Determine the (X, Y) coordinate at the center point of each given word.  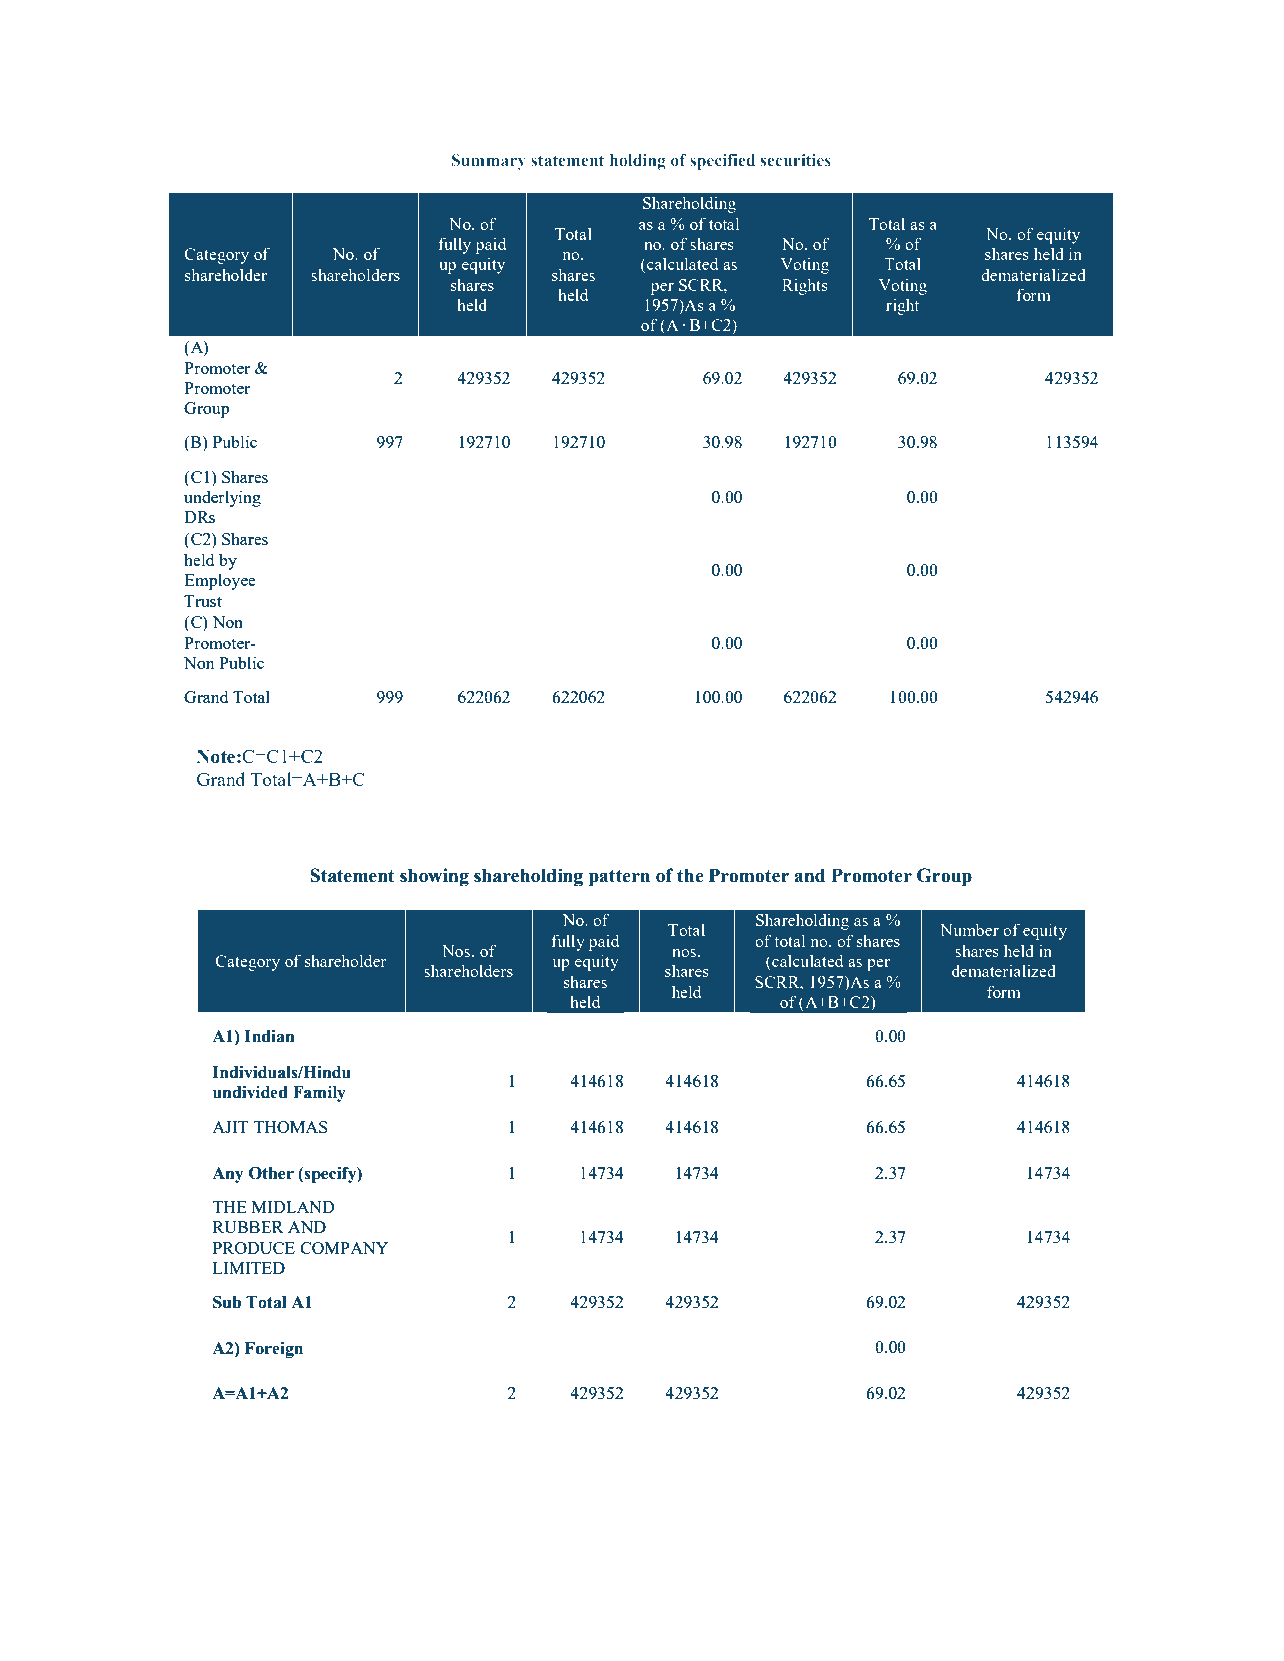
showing (434, 877)
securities (796, 160)
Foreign (274, 1350)
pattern (619, 878)
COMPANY (344, 1248)
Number (969, 929)
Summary (489, 162)
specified (722, 162)
